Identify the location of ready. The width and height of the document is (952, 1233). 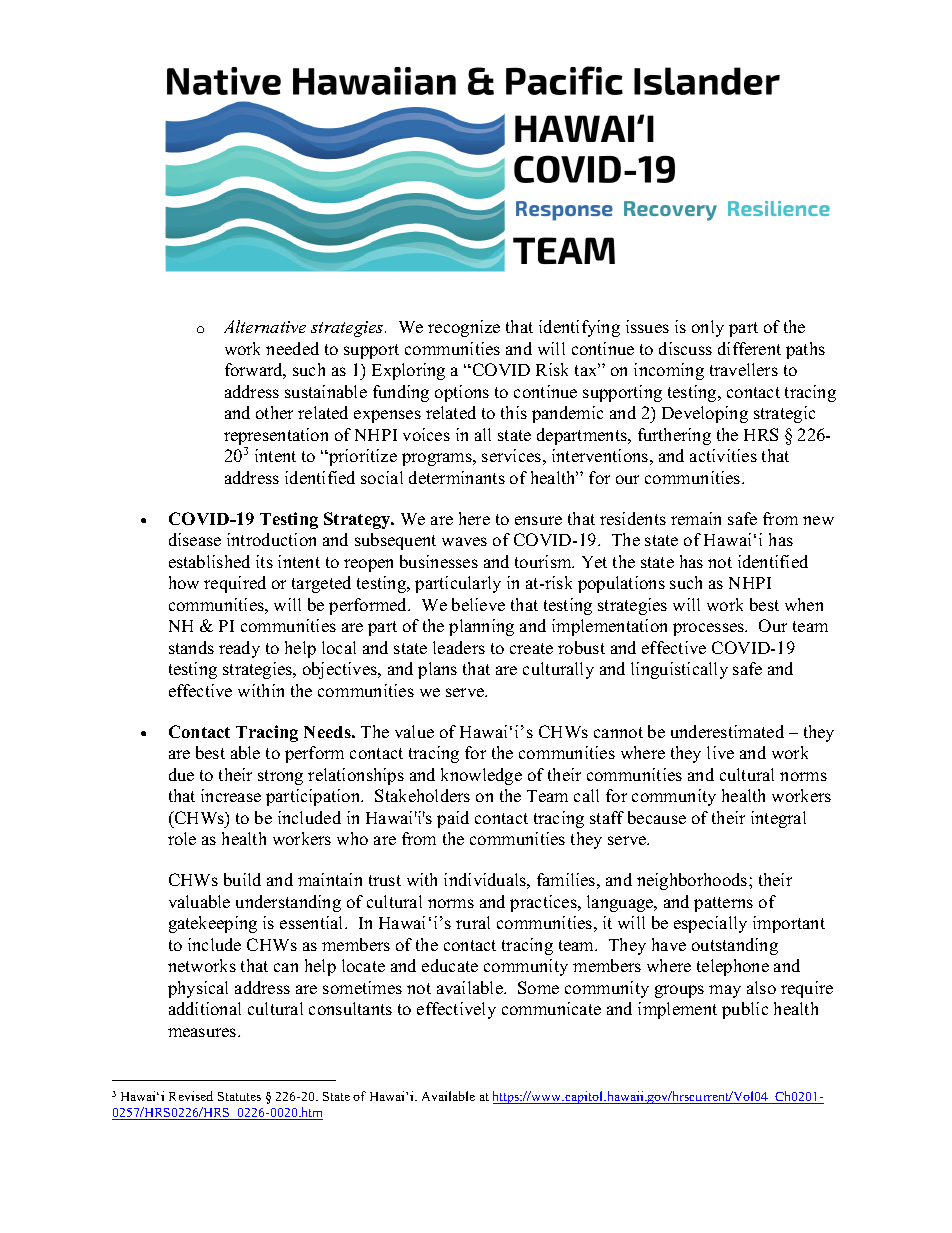
(239, 649).
